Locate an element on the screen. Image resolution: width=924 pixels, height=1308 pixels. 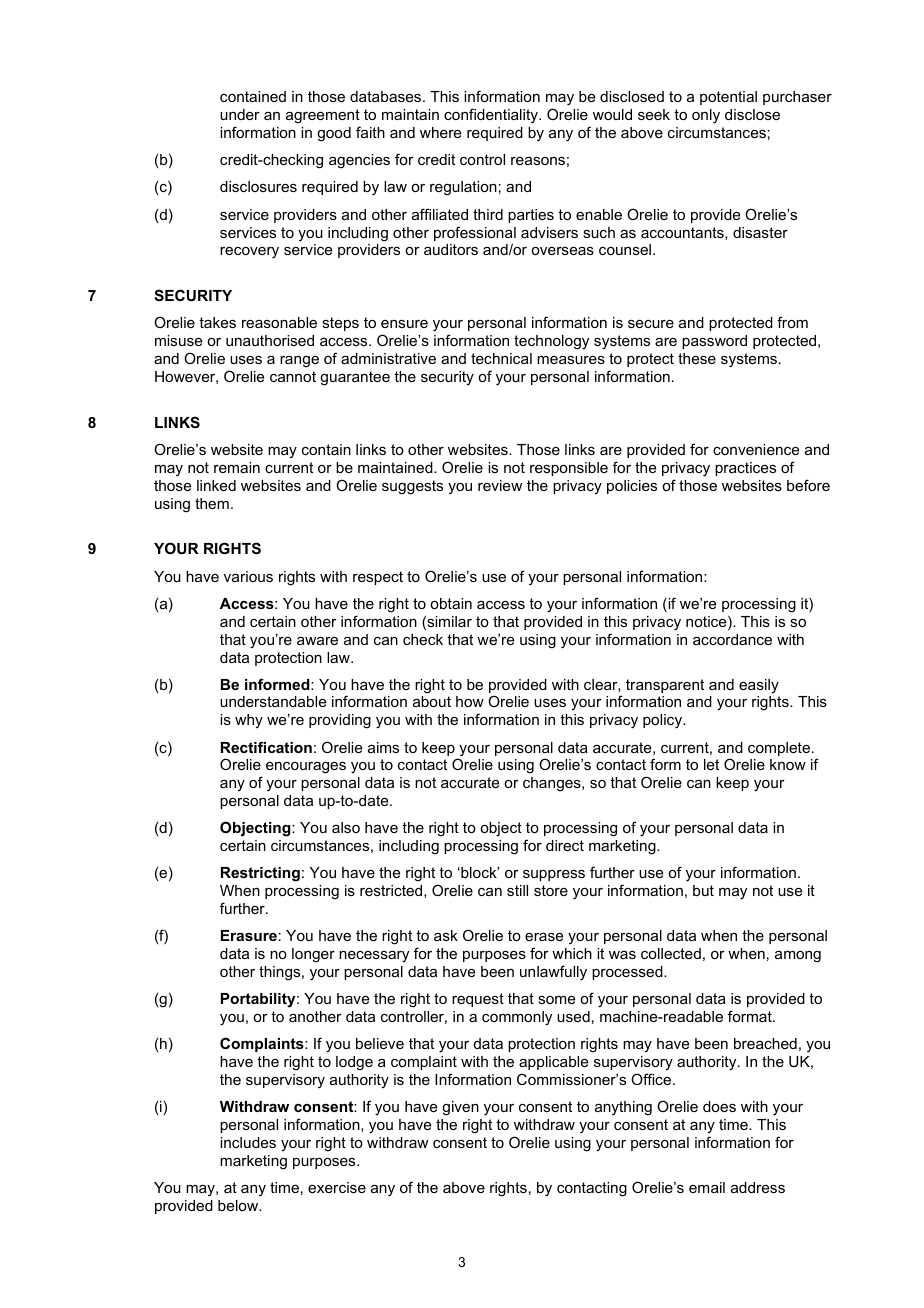
collected is located at coordinates (671, 953).
